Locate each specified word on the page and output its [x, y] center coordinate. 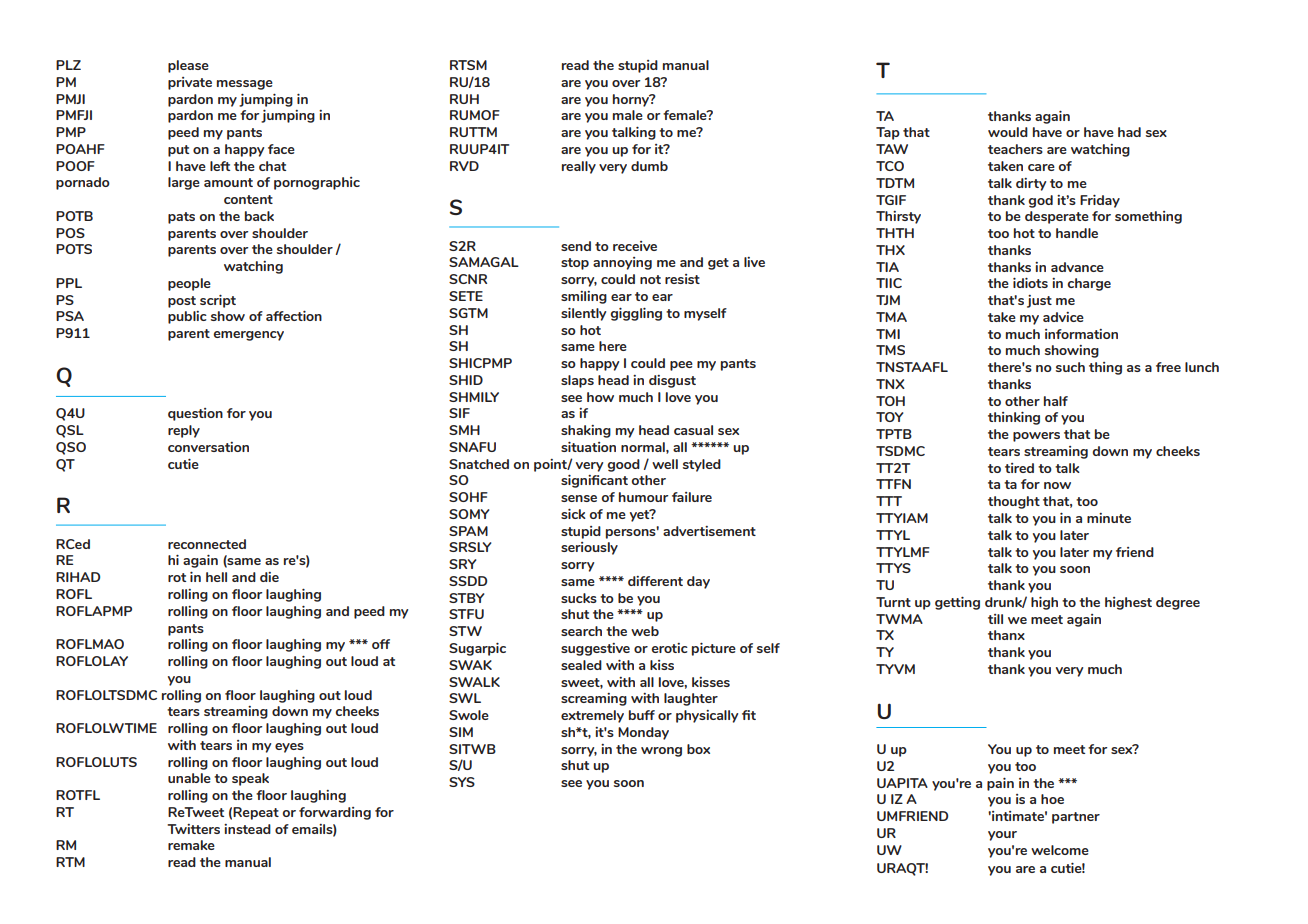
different [655, 581]
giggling [636, 314]
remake [191, 845]
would [1008, 132]
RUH [464, 99]
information [1081, 334]
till [995, 619]
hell [216, 577]
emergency [248, 336]
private [190, 83]
